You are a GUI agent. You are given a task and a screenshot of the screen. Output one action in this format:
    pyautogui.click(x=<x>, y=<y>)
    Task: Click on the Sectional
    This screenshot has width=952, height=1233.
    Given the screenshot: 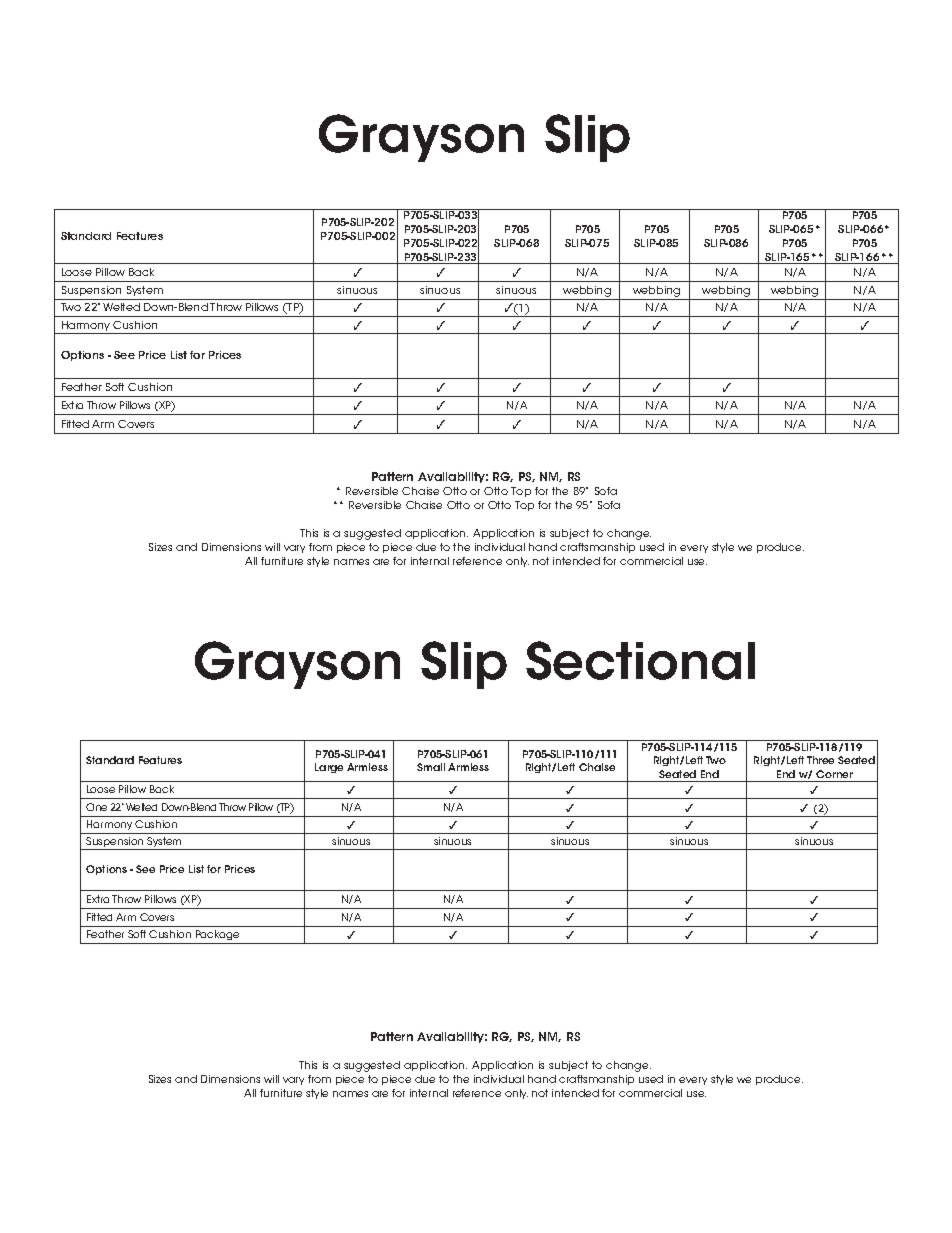 What is the action you would take?
    pyautogui.click(x=640, y=660)
